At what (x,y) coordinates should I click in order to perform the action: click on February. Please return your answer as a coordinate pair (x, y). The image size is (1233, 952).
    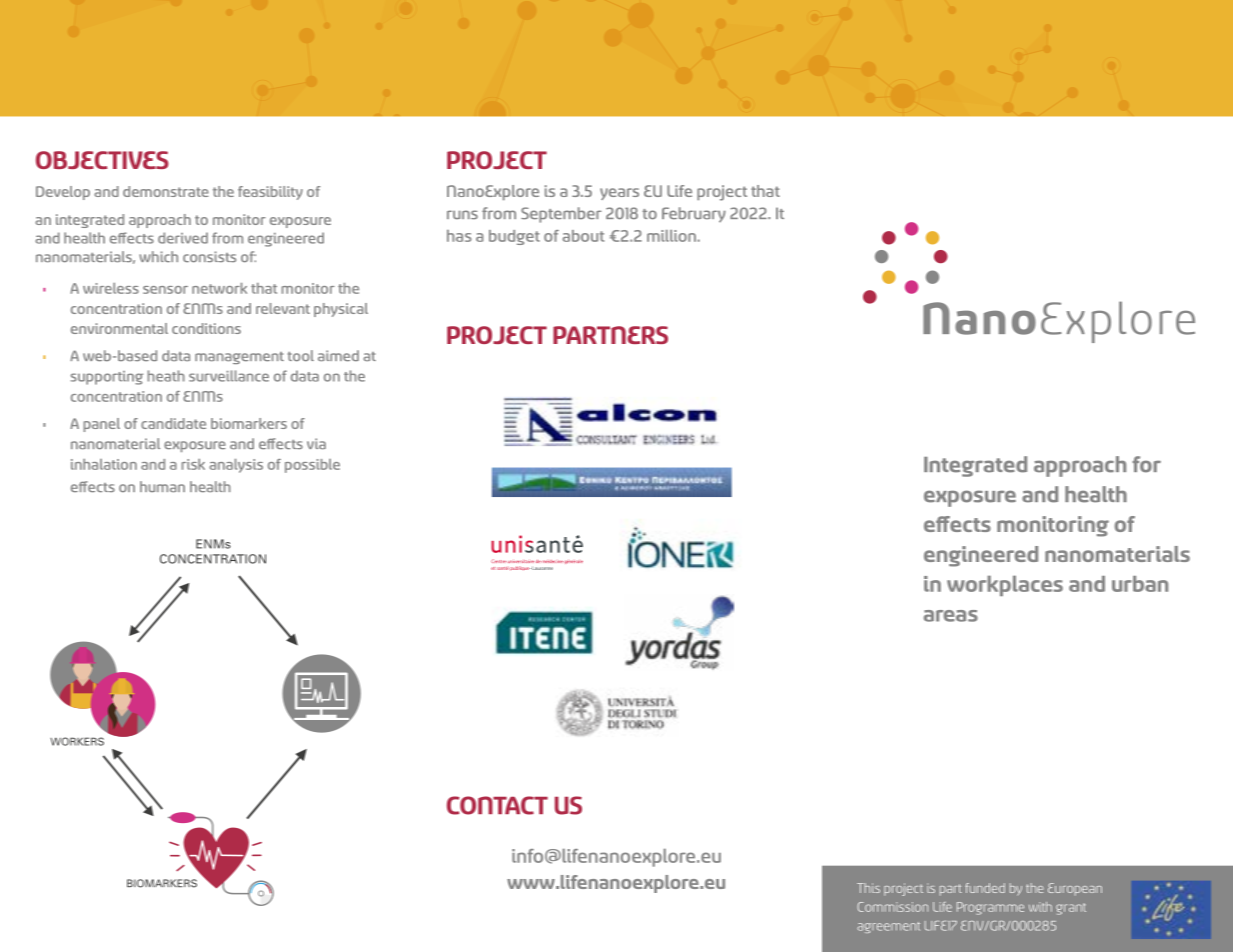
    Looking at the image, I should click on (694, 214).
